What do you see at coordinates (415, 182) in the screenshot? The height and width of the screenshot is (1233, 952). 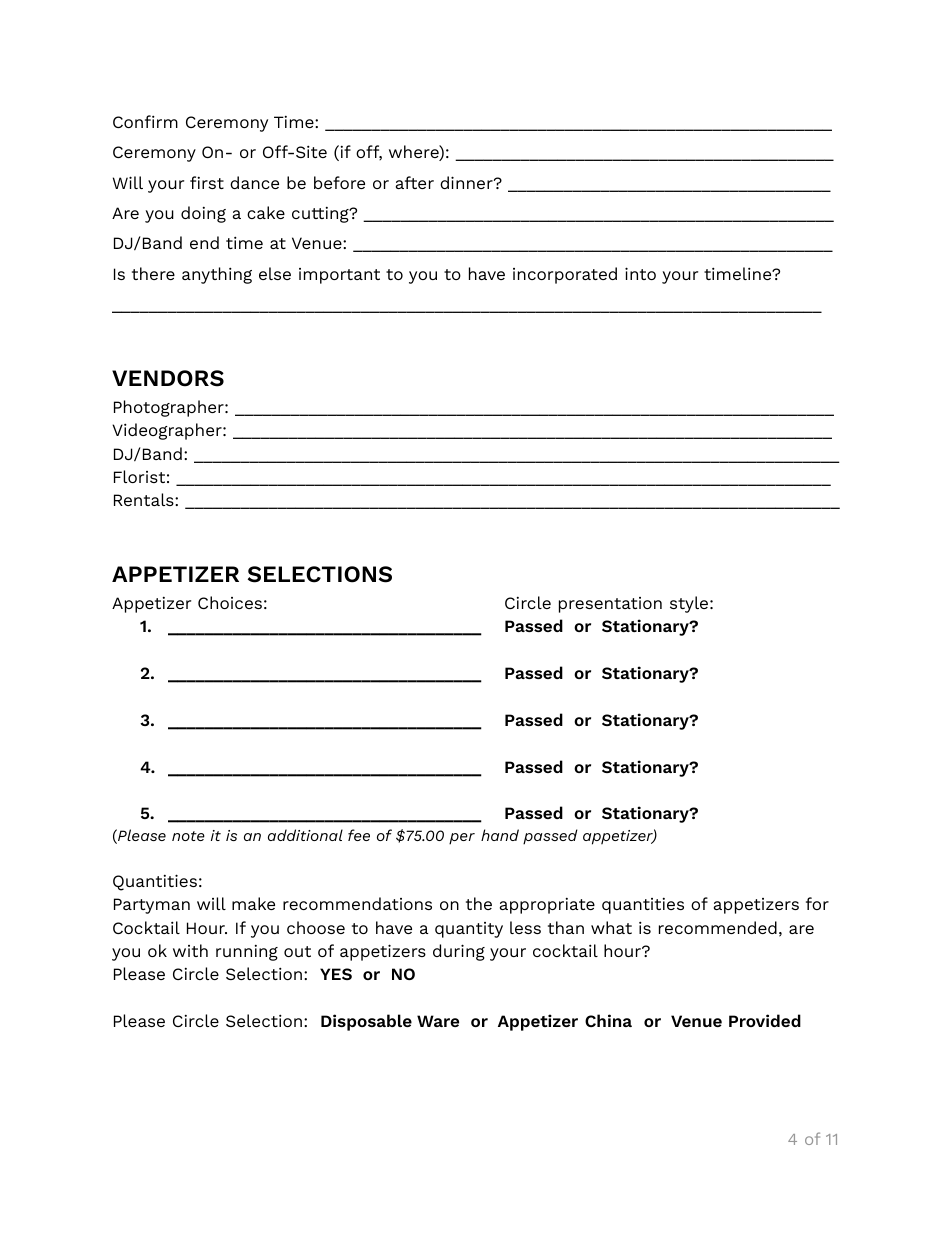 I see `after` at bounding box center [415, 182].
